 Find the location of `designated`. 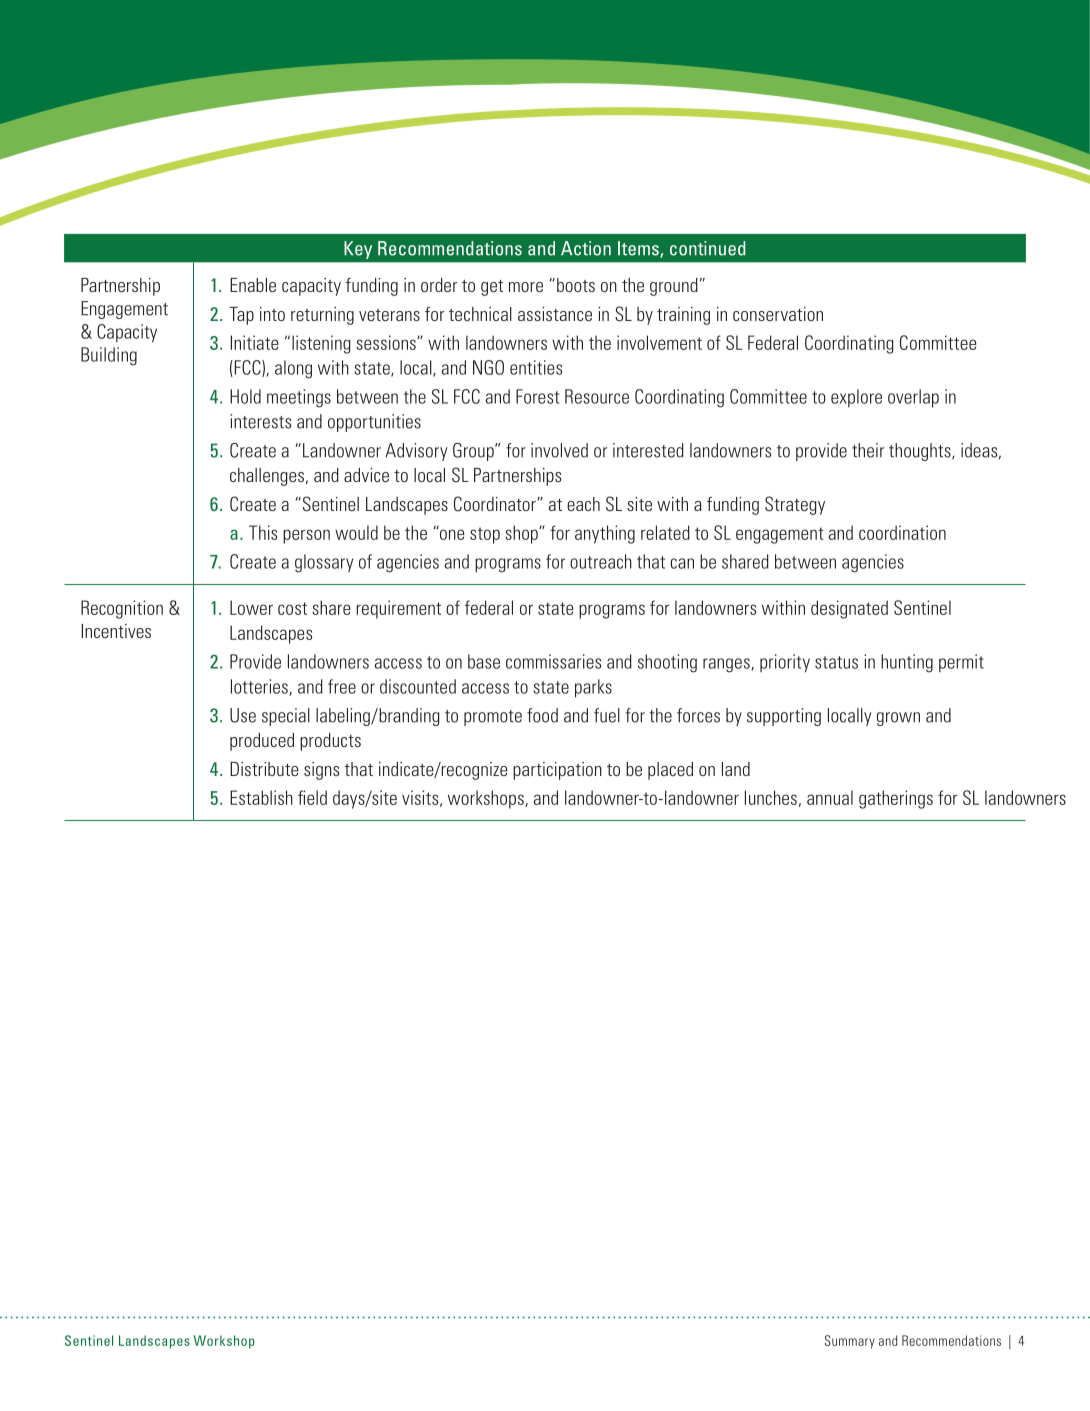

designated is located at coordinates (849, 609).
